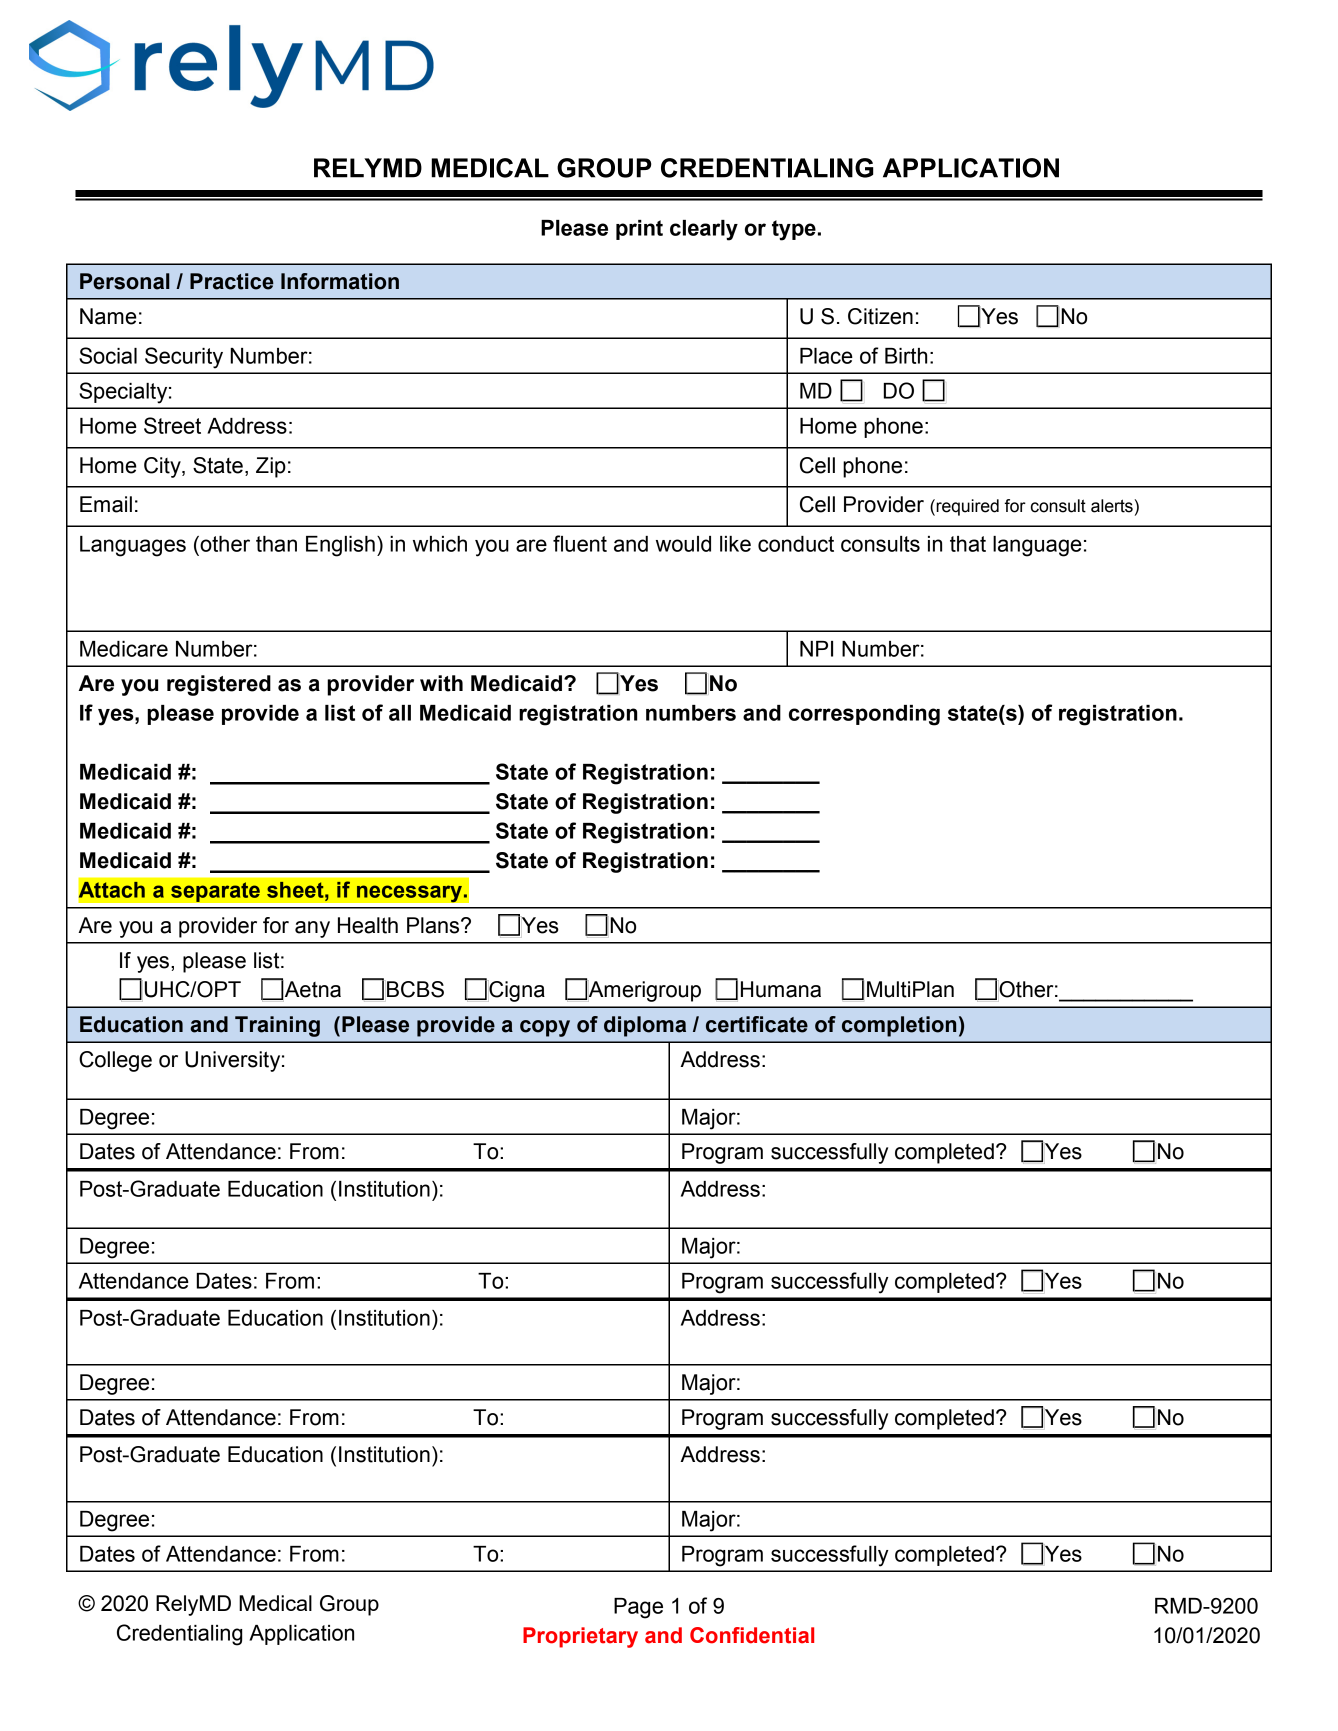  What do you see at coordinates (580, 543) in the page?
I see `fluent` at bounding box center [580, 543].
